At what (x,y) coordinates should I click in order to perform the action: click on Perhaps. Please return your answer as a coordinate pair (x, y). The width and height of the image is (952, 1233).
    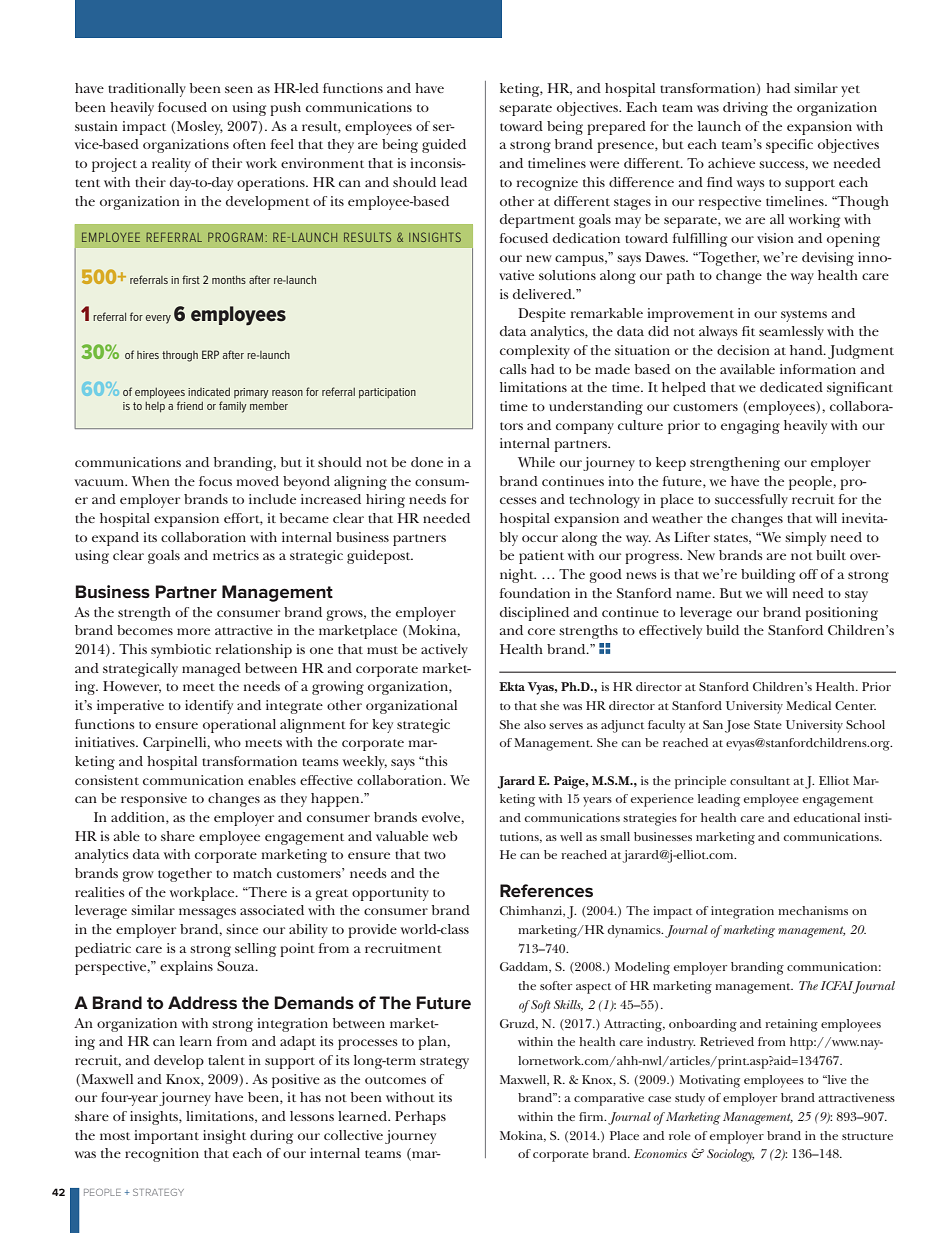
    Looking at the image, I should click on (420, 1118).
